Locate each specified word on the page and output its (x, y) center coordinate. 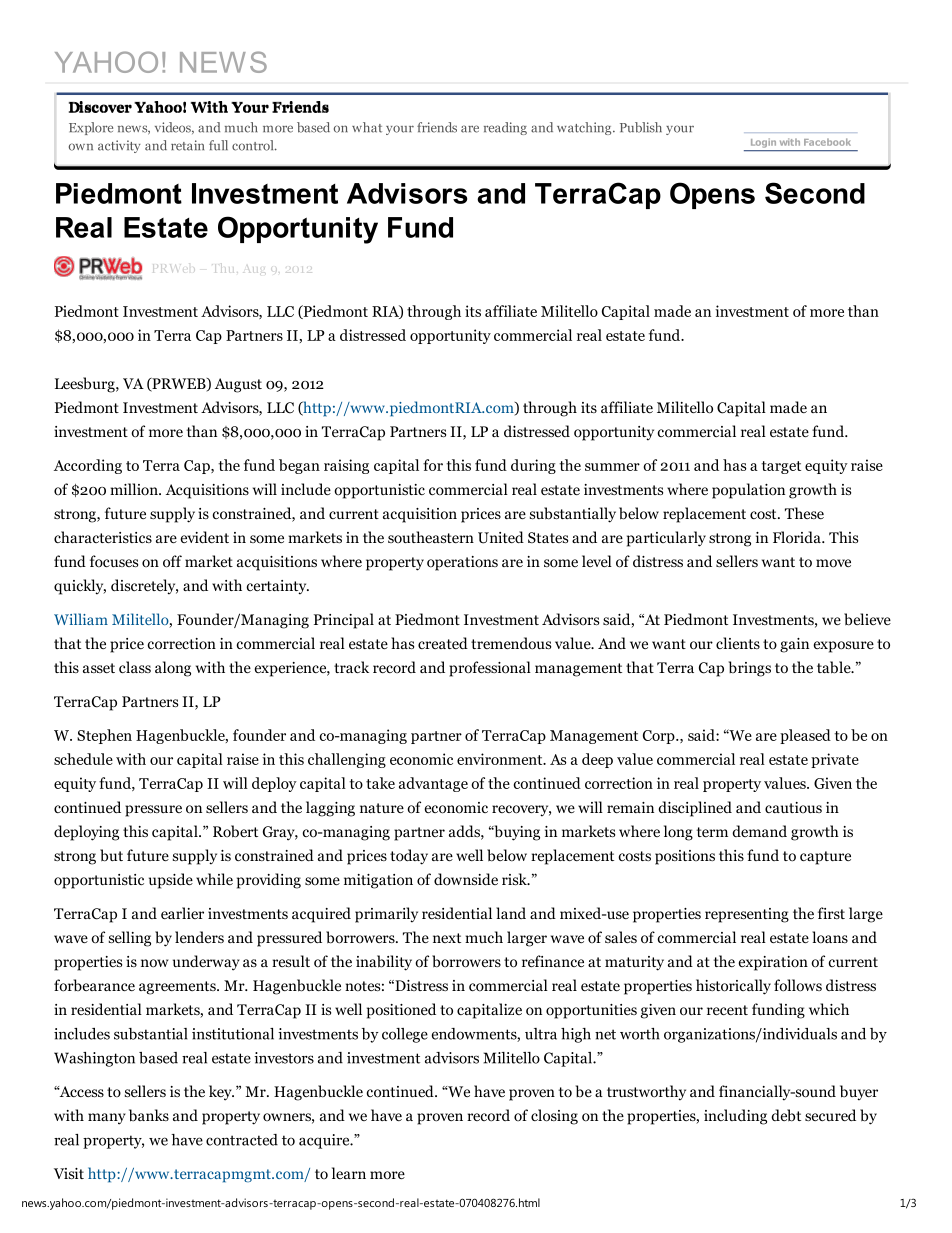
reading (505, 128)
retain (187, 145)
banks (149, 1115)
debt (786, 1115)
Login (763, 143)
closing (554, 1117)
